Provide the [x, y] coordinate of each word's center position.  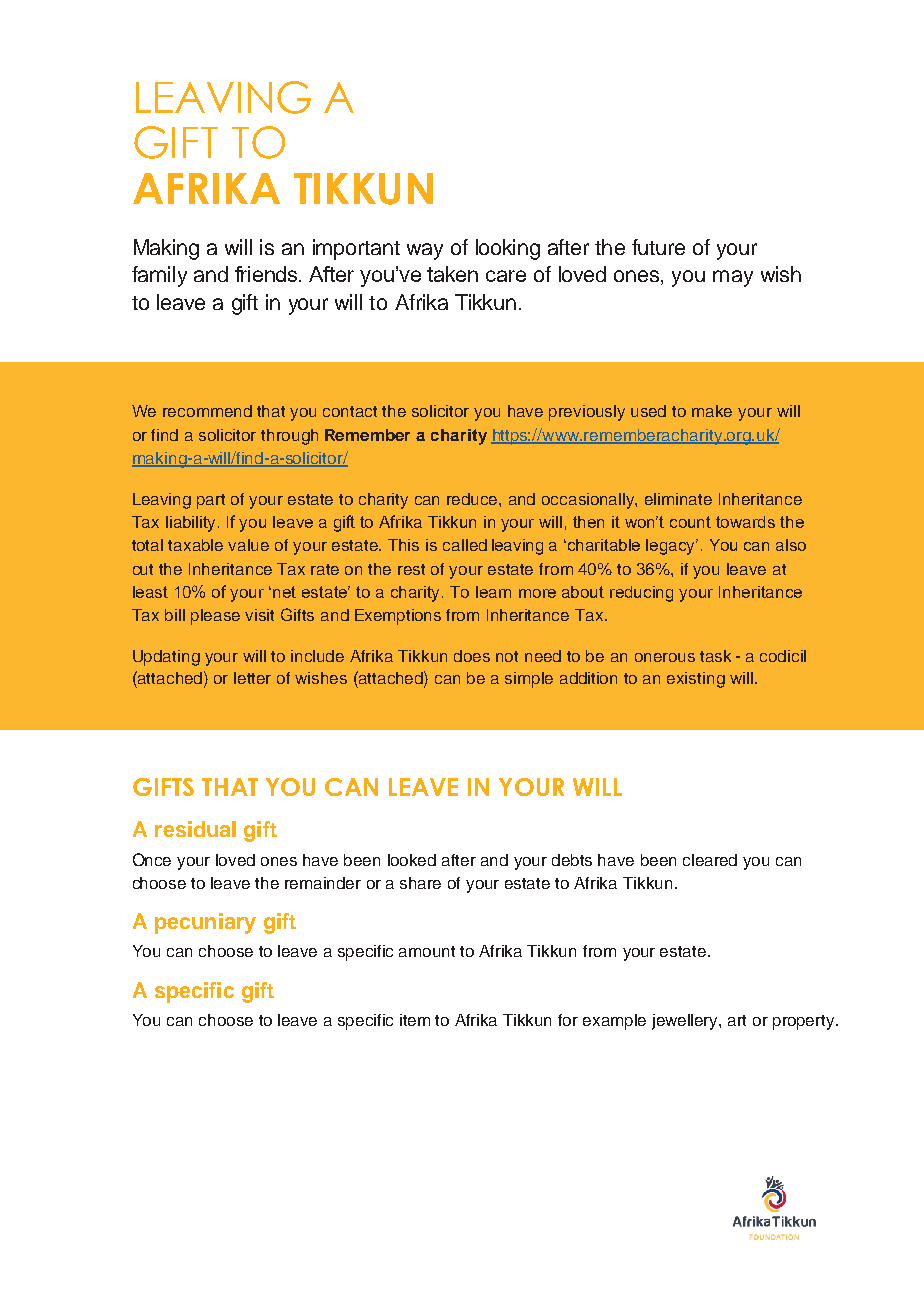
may [733, 278]
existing [696, 680]
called [465, 545]
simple [529, 680]
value [248, 545]
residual [195, 829]
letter [252, 678]
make [712, 411]
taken [452, 274]
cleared [710, 860]
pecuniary [205, 923]
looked [412, 860]
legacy [672, 547]
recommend [207, 411]
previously [587, 413]
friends [267, 274]
